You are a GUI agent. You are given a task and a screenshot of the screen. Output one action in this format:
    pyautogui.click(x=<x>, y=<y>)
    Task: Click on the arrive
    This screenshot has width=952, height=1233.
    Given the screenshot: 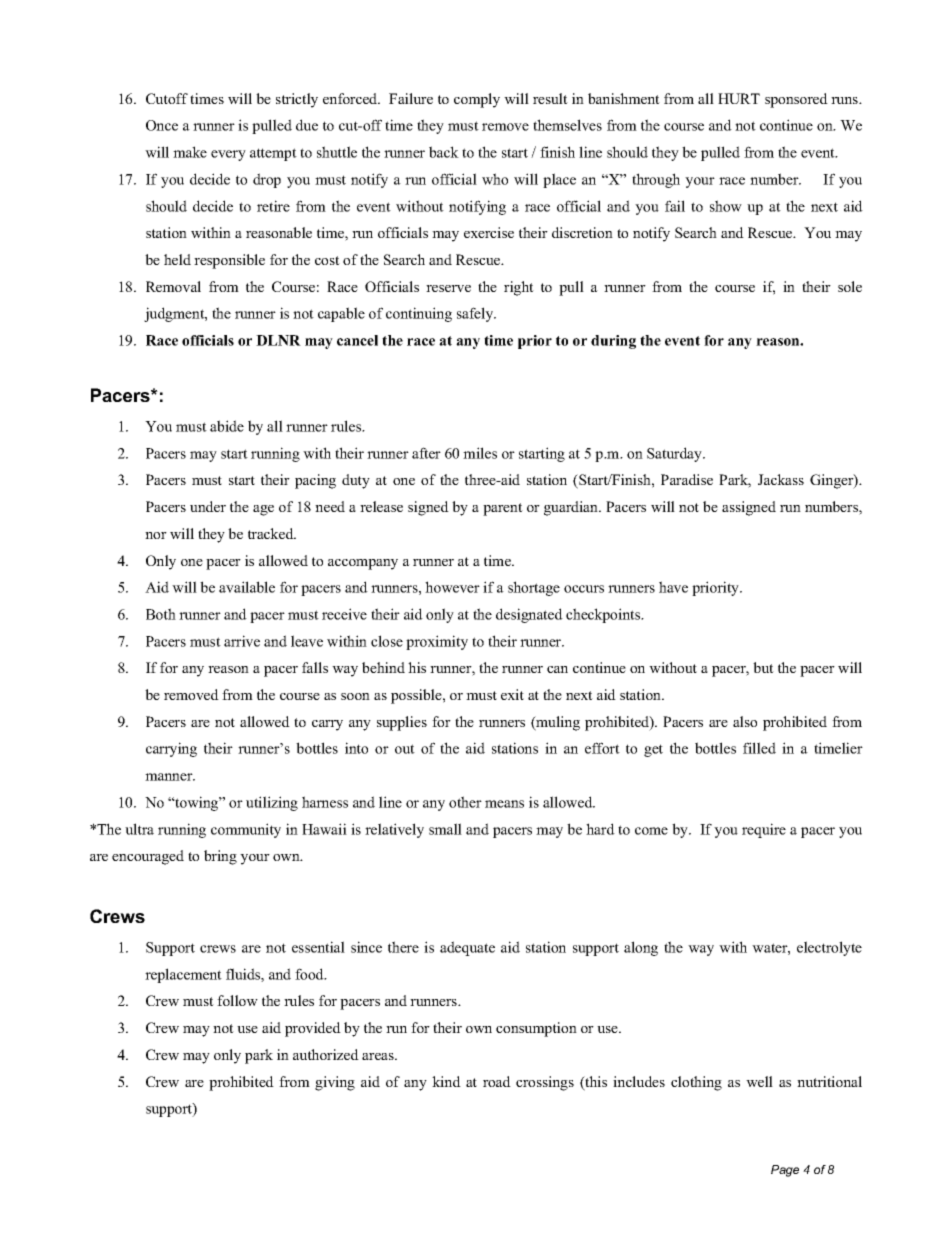 What is the action you would take?
    pyautogui.click(x=242, y=641)
